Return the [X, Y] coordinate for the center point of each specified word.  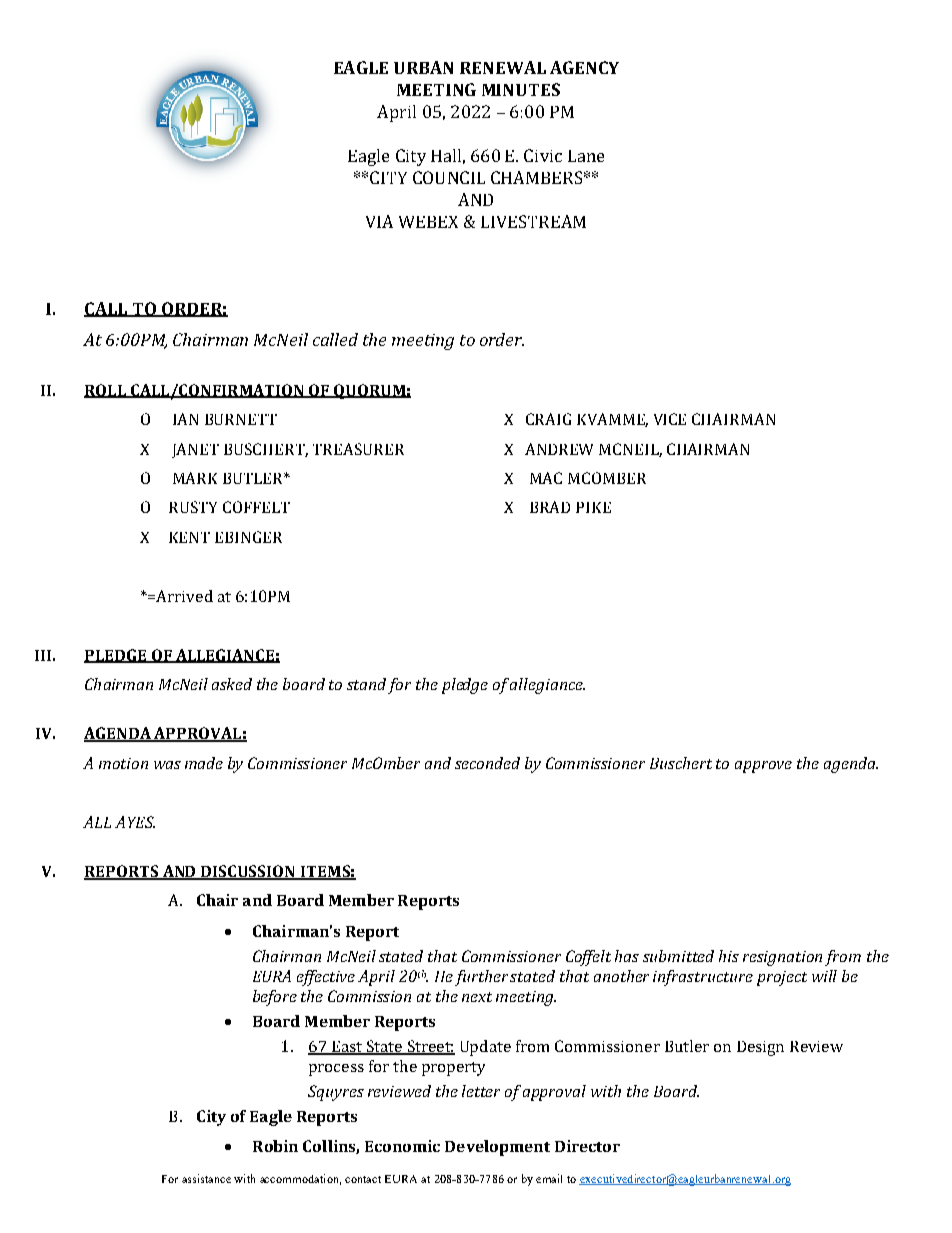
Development [497, 1148]
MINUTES [521, 89]
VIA [379, 221]
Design [760, 1048]
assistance [206, 1178]
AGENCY [584, 67]
